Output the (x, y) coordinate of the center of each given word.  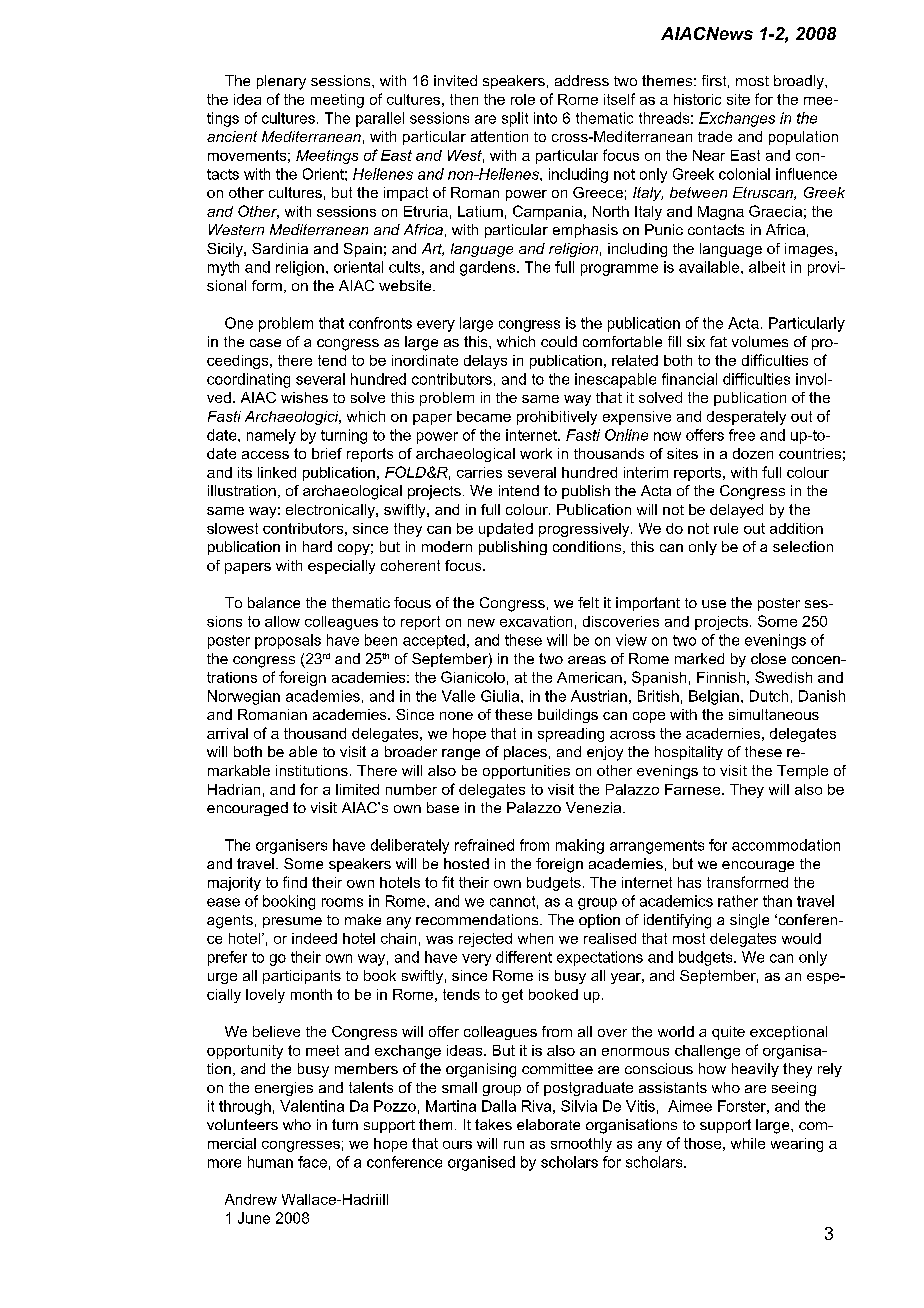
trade (715, 136)
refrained (484, 845)
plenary (281, 82)
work (536, 453)
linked (277, 472)
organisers (291, 846)
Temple (802, 772)
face (312, 1162)
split (515, 119)
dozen (753, 453)
